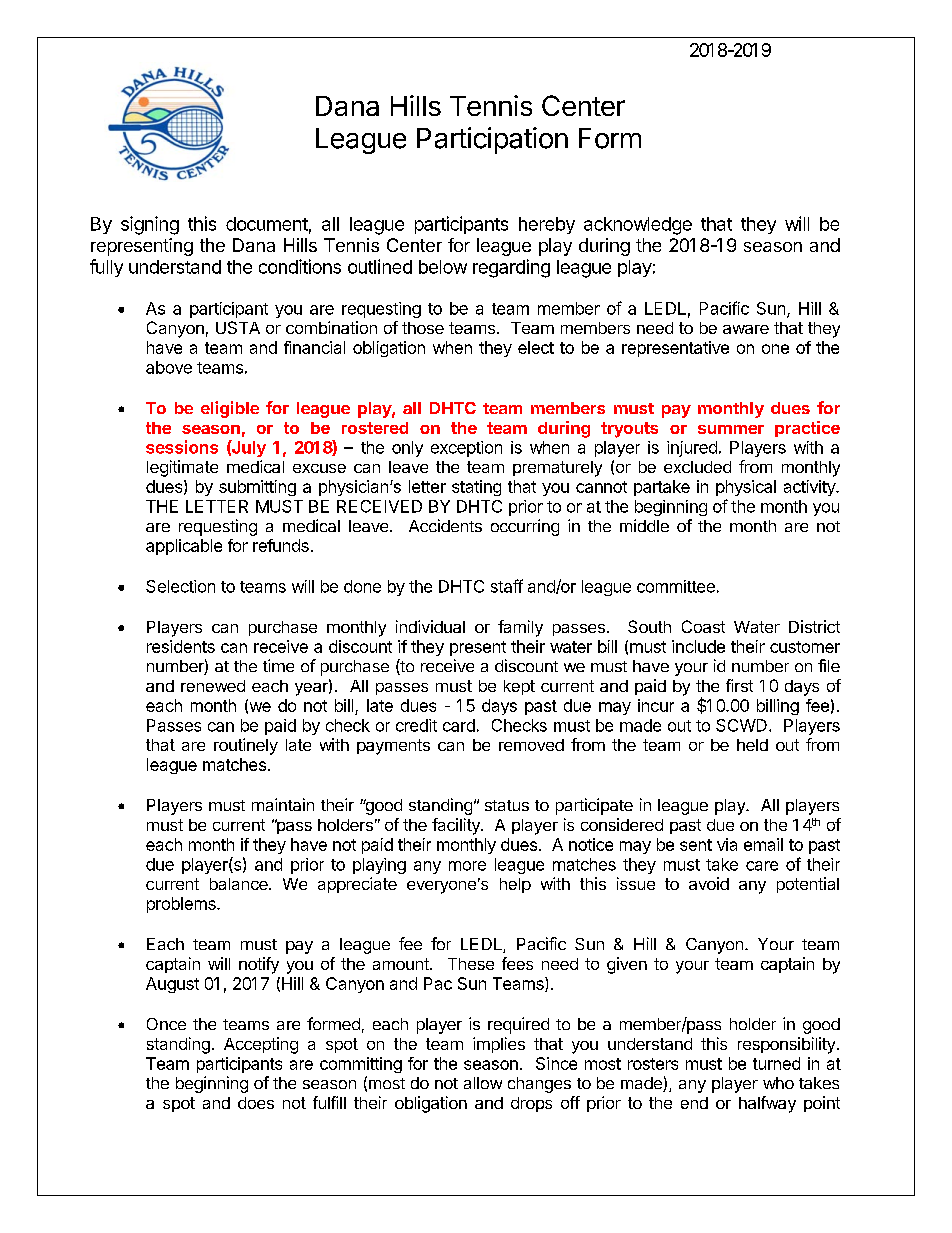 The image size is (952, 1233). Describe the element at coordinates (492, 140) in the document. I see `Participation` at that location.
